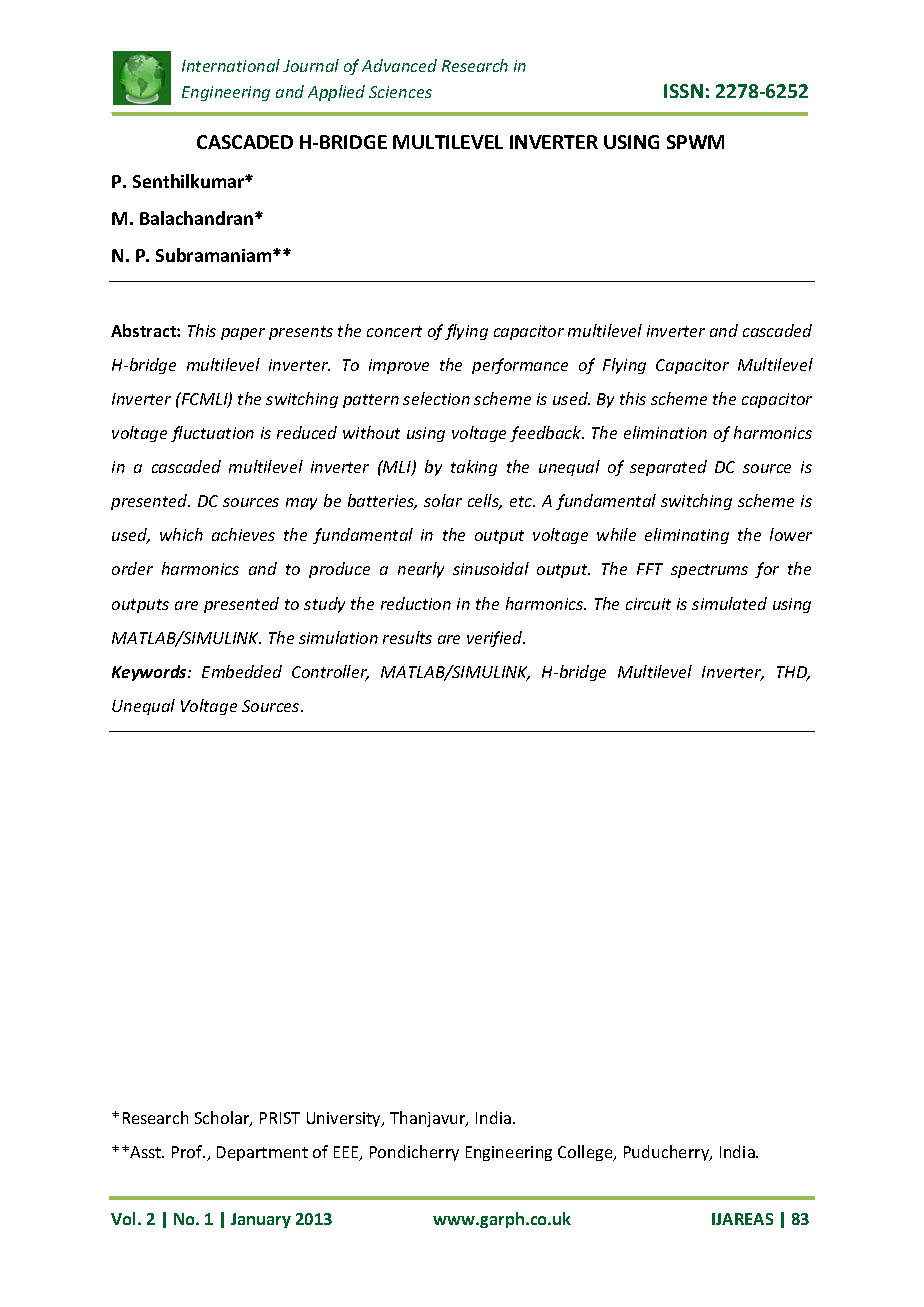  What do you see at coordinates (188, 1151) in the screenshot?
I see `Prof` at bounding box center [188, 1151].
